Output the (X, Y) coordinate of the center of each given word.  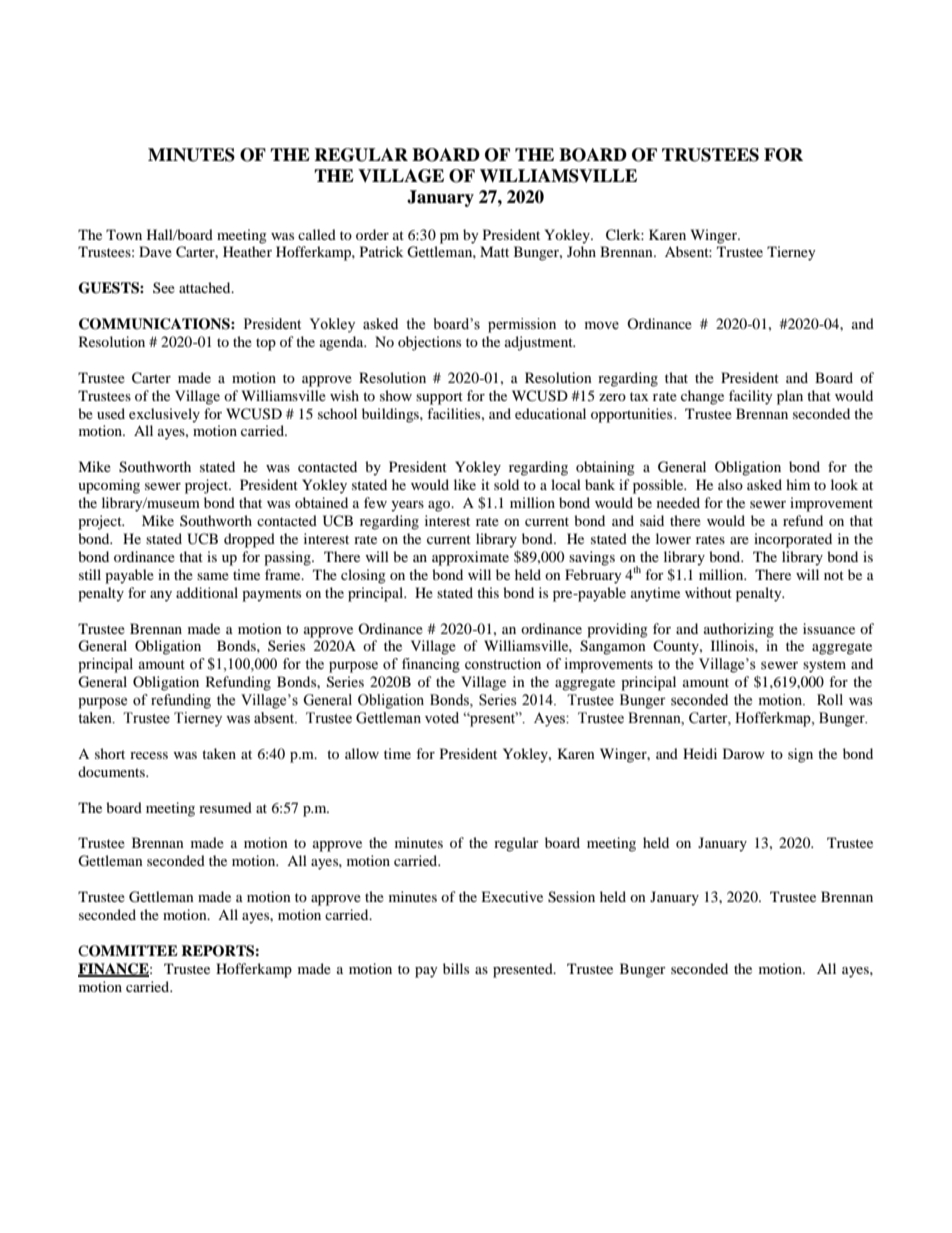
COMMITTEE (128, 951)
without (708, 592)
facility (751, 397)
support (439, 398)
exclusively (164, 415)
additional (207, 592)
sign (800, 755)
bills (456, 968)
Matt (494, 251)
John (581, 251)
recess (149, 755)
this (488, 592)
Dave (155, 251)
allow (362, 753)
